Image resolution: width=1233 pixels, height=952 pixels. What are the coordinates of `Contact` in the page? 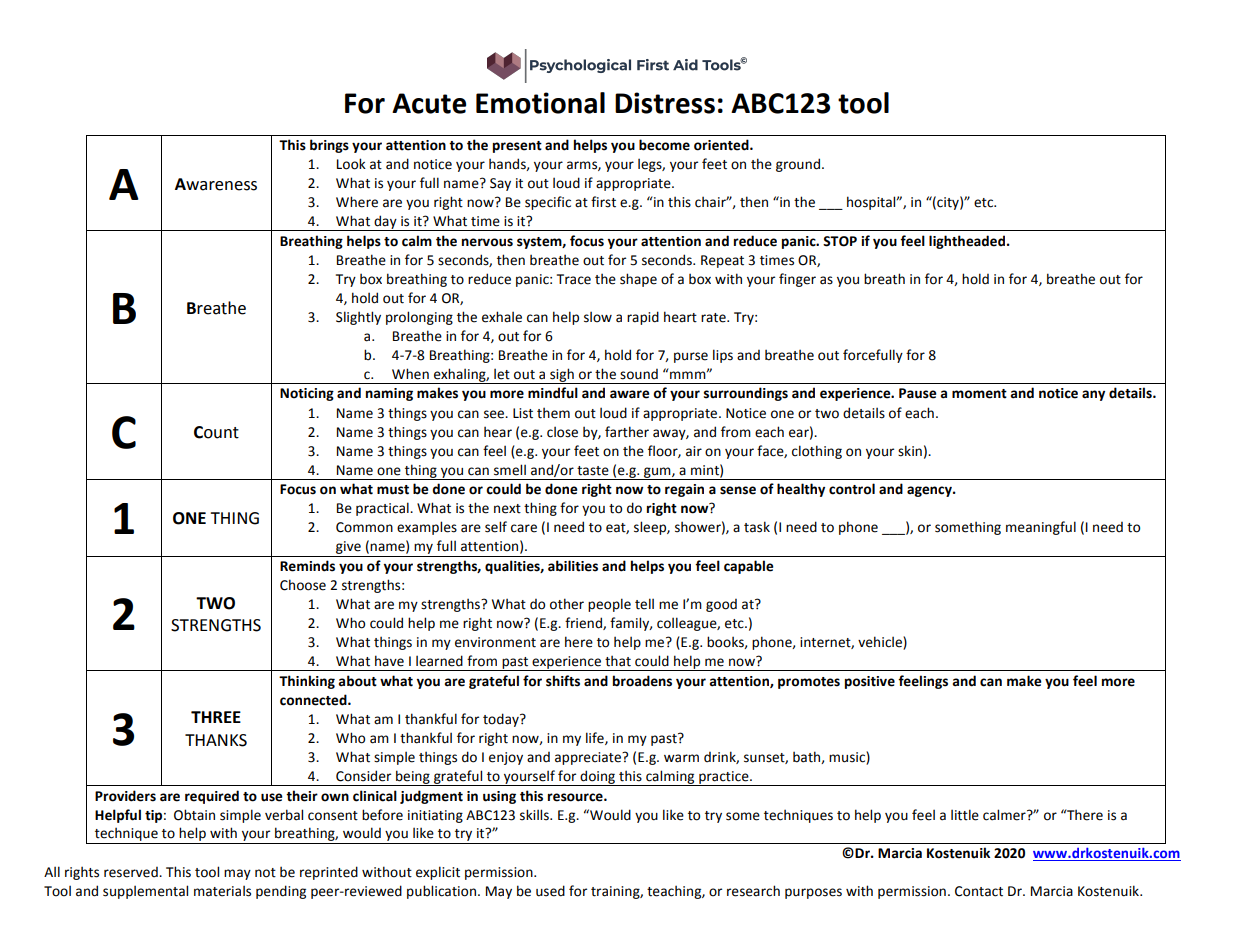 It's located at (979, 891).
